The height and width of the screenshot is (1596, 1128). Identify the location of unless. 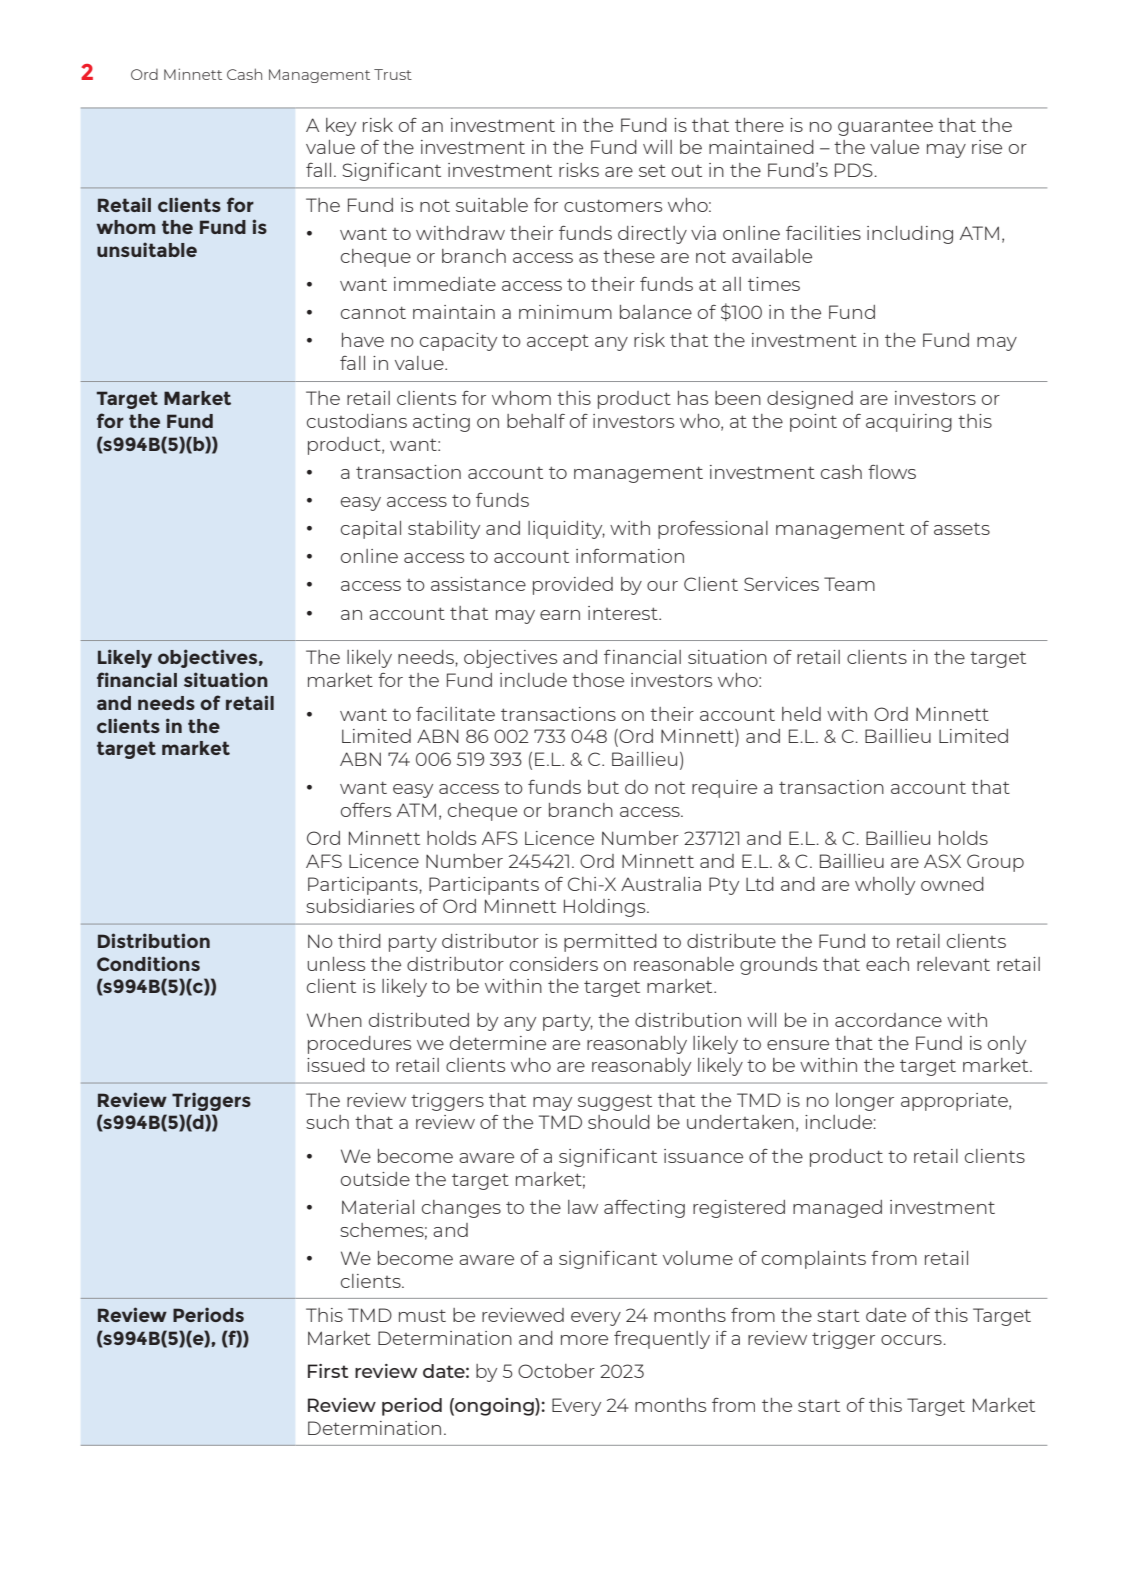
(336, 964).
